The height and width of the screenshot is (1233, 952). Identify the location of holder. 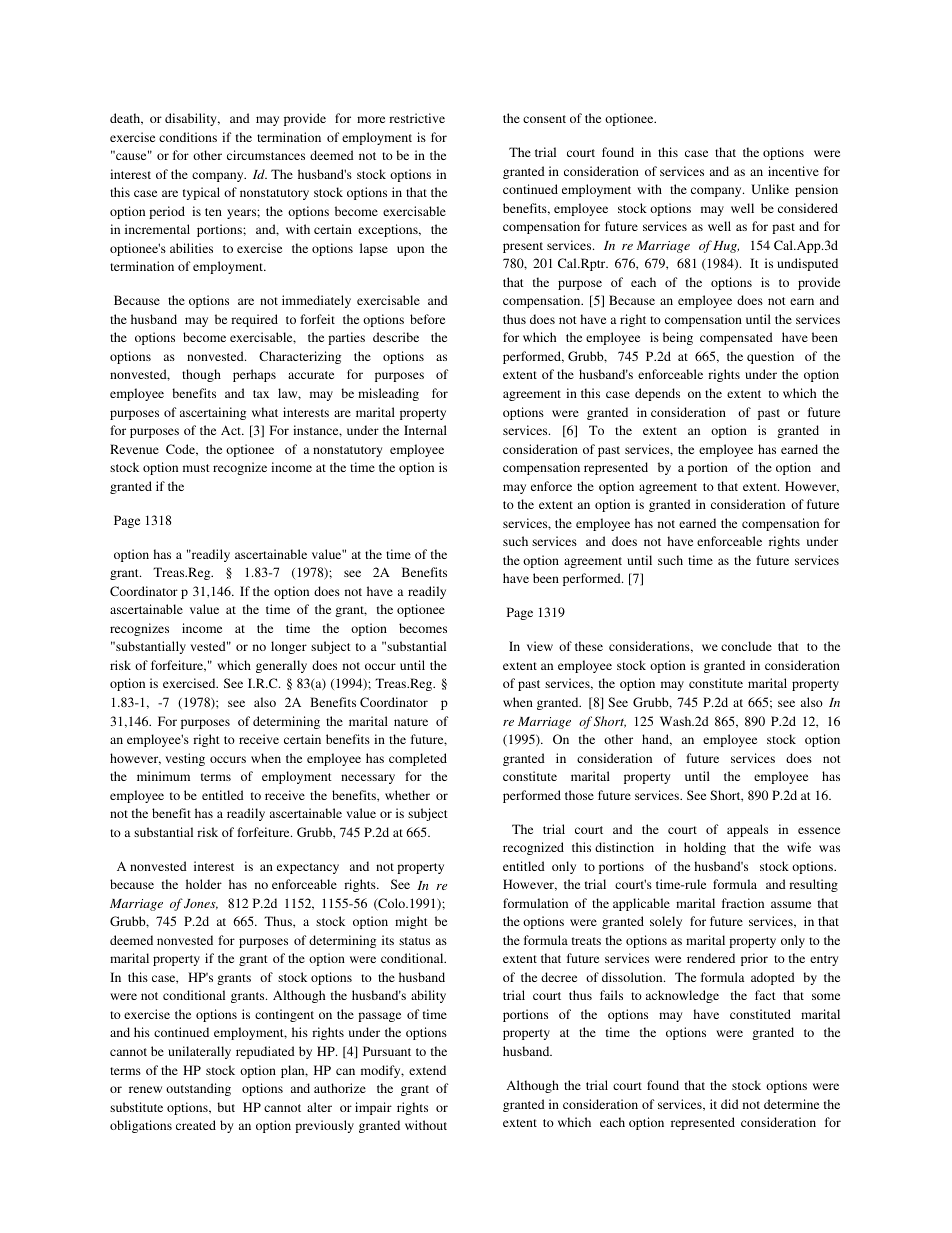
(204, 884).
